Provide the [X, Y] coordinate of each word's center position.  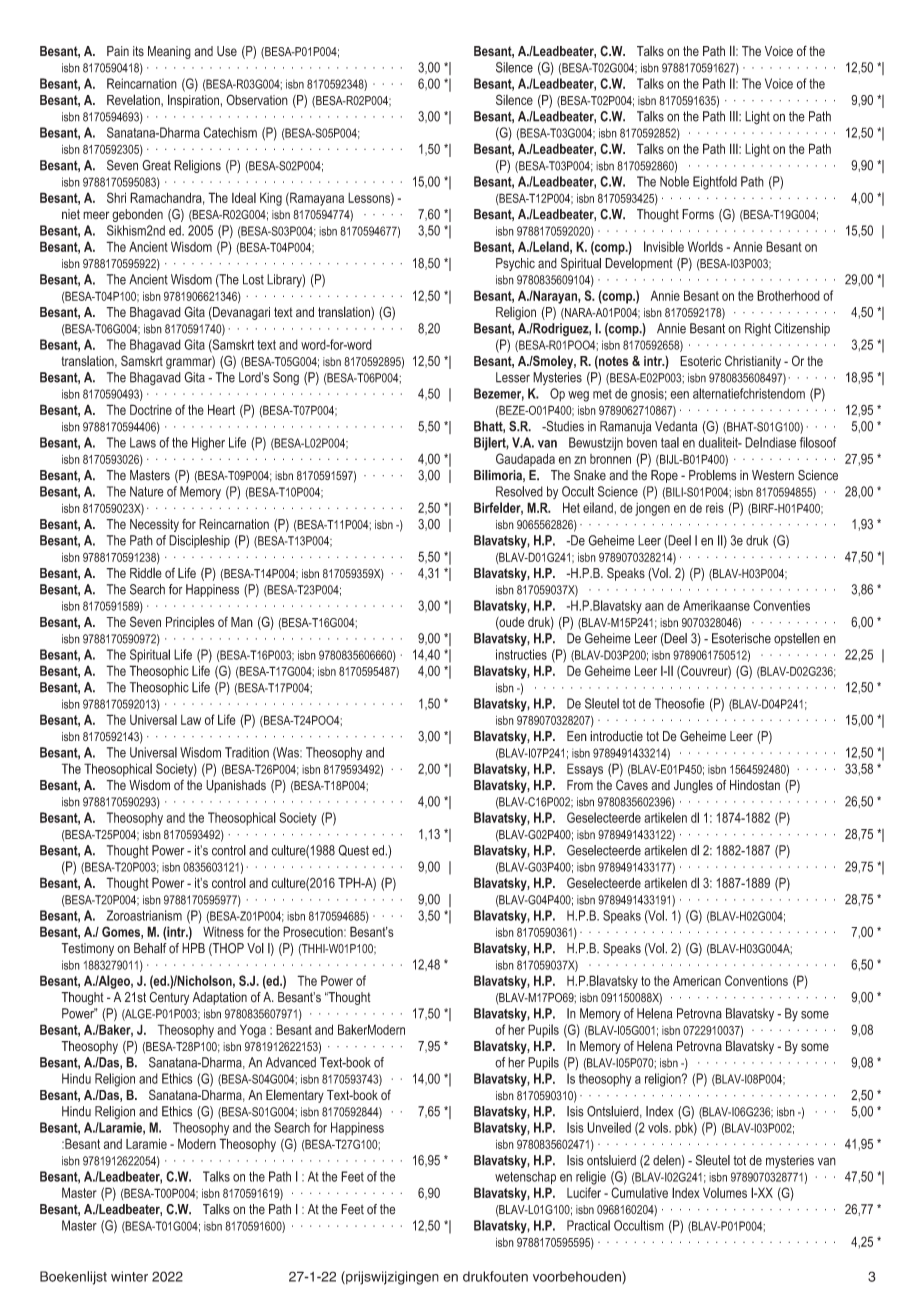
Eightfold [715, 183]
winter [129, 1276]
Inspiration [193, 101]
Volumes [725, 1192]
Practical [588, 1225]
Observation [257, 99]
